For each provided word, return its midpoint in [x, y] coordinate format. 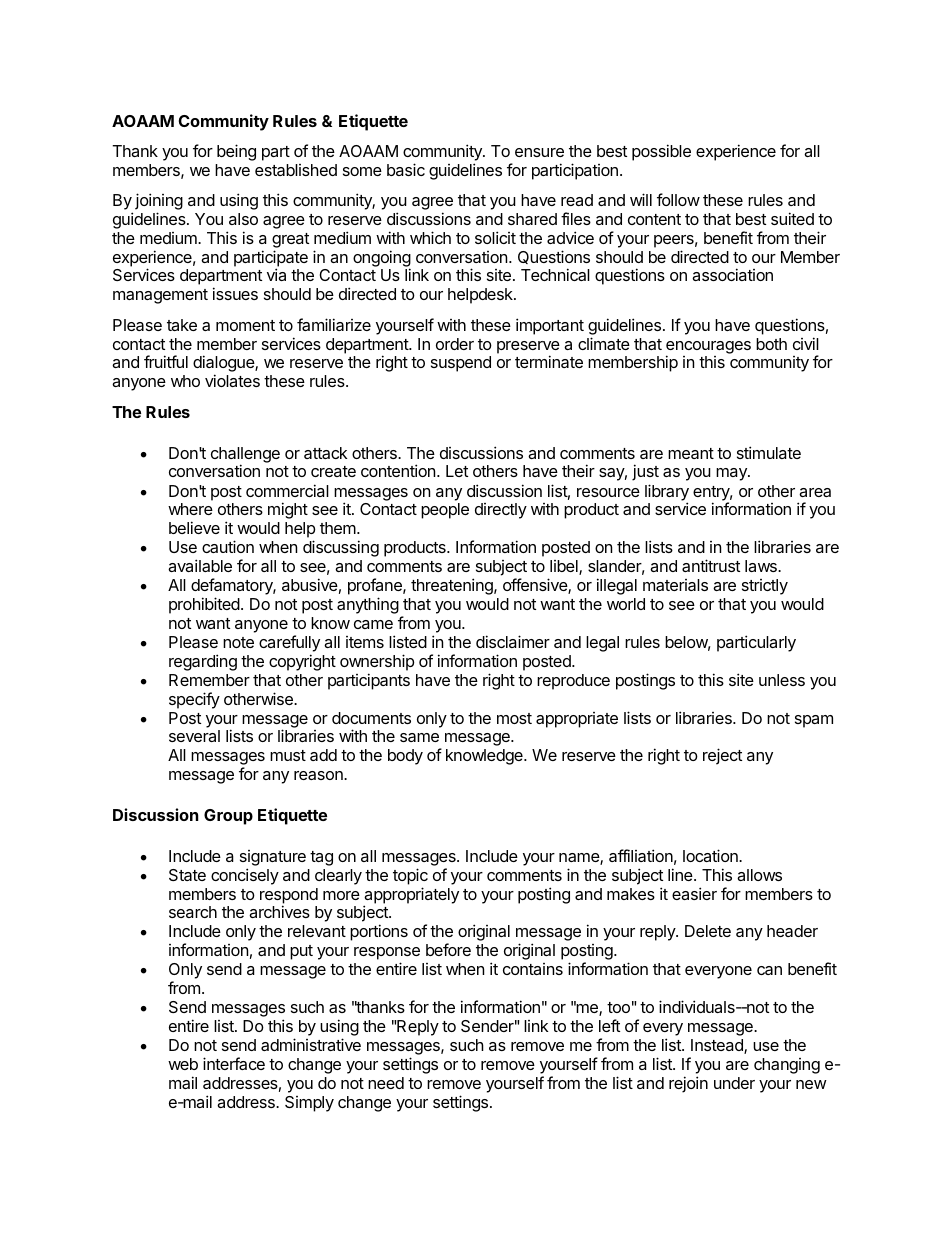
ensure [539, 152]
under [734, 1083]
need [386, 1083]
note [238, 642]
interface [234, 1063]
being [236, 152]
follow [678, 199]
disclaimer [513, 641]
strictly [765, 587]
